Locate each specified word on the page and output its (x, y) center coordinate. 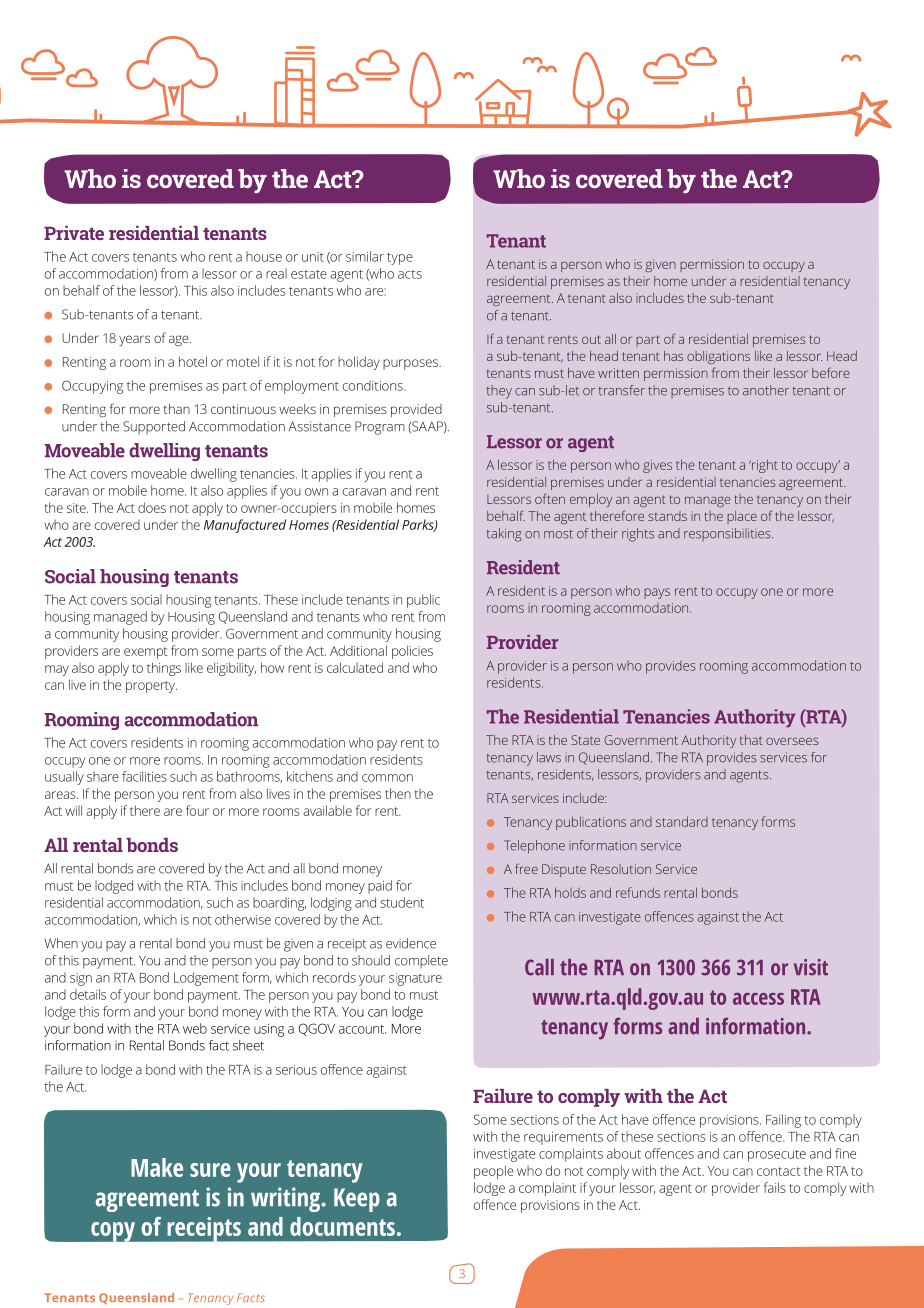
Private (74, 233)
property (151, 687)
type (400, 259)
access (758, 999)
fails (775, 1187)
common (387, 778)
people (494, 1172)
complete (421, 961)
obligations (718, 357)
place (742, 517)
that (751, 740)
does (152, 507)
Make (157, 1167)
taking (504, 535)
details (88, 994)
